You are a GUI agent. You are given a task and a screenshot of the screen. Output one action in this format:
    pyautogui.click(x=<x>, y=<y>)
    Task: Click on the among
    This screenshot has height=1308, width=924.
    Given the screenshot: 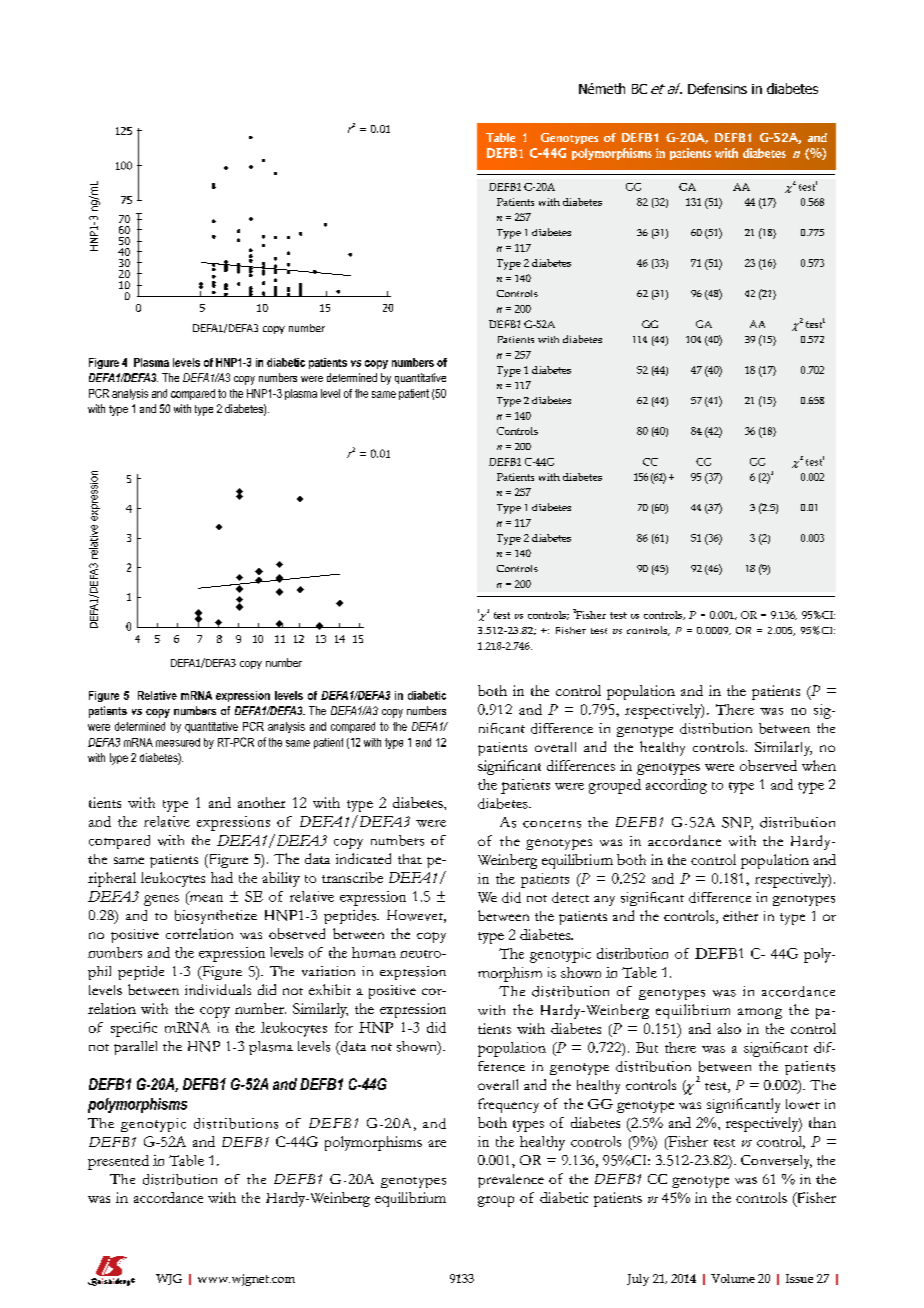 What is the action you would take?
    pyautogui.click(x=760, y=1013)
